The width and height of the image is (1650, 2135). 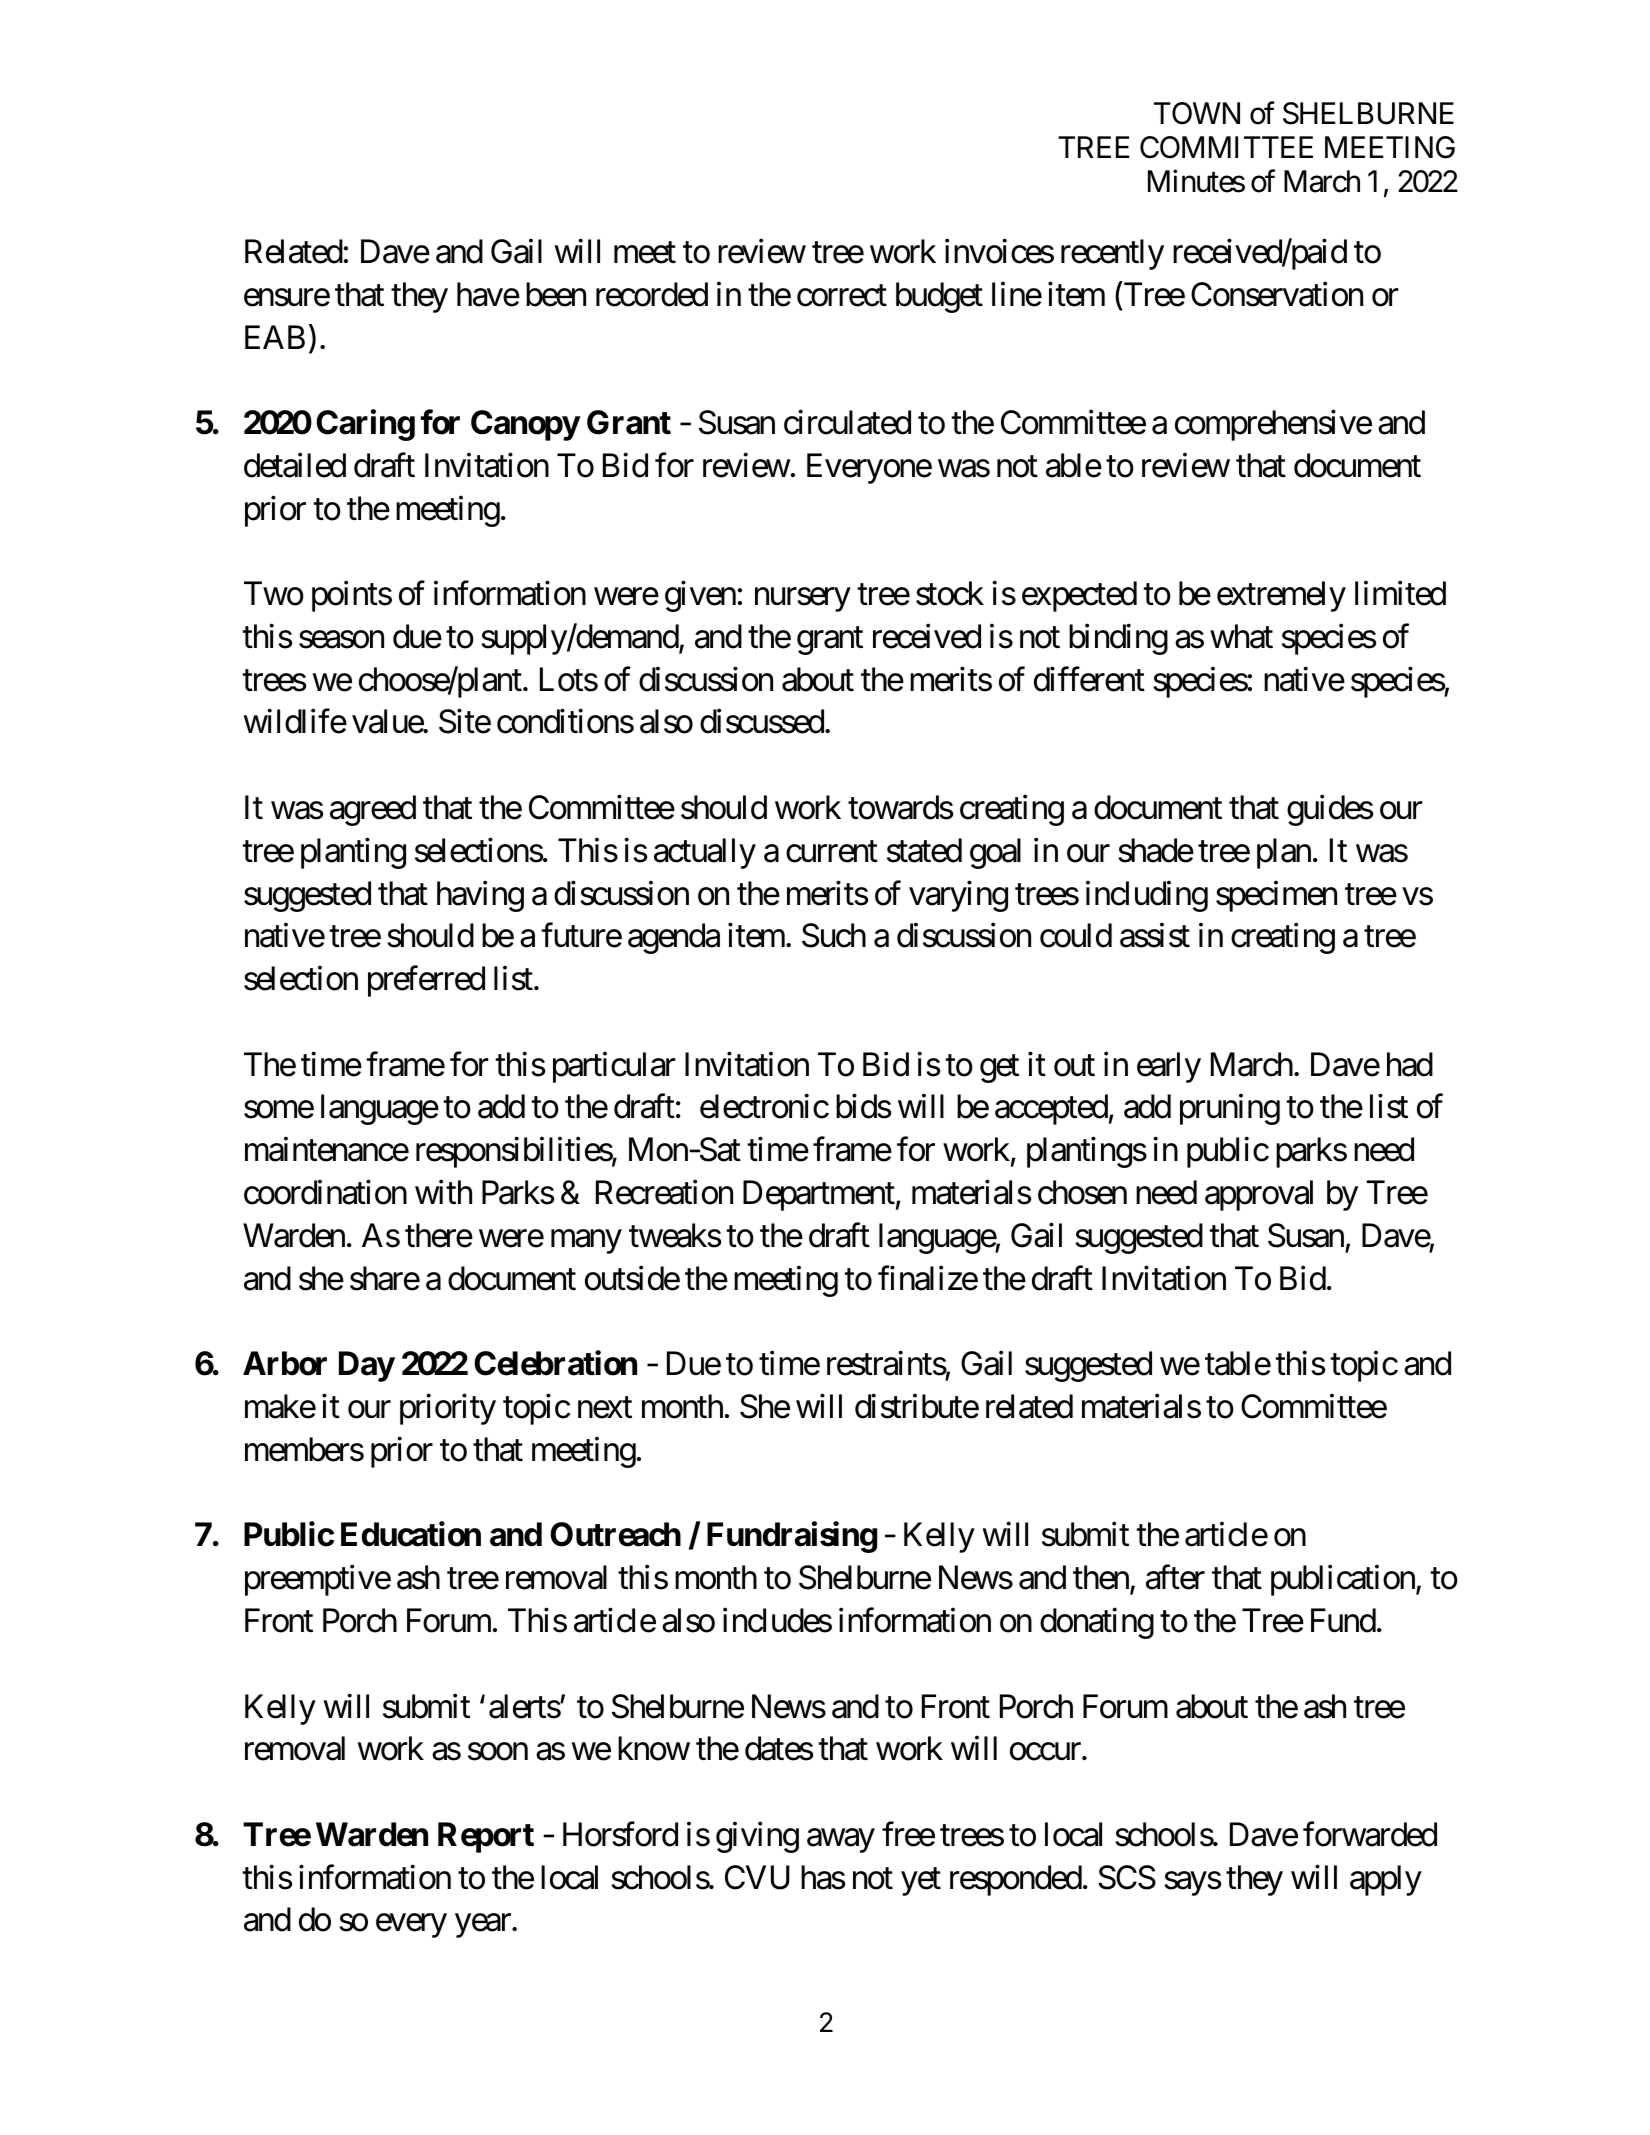 I want to click on forwarded, so click(x=1370, y=1834).
